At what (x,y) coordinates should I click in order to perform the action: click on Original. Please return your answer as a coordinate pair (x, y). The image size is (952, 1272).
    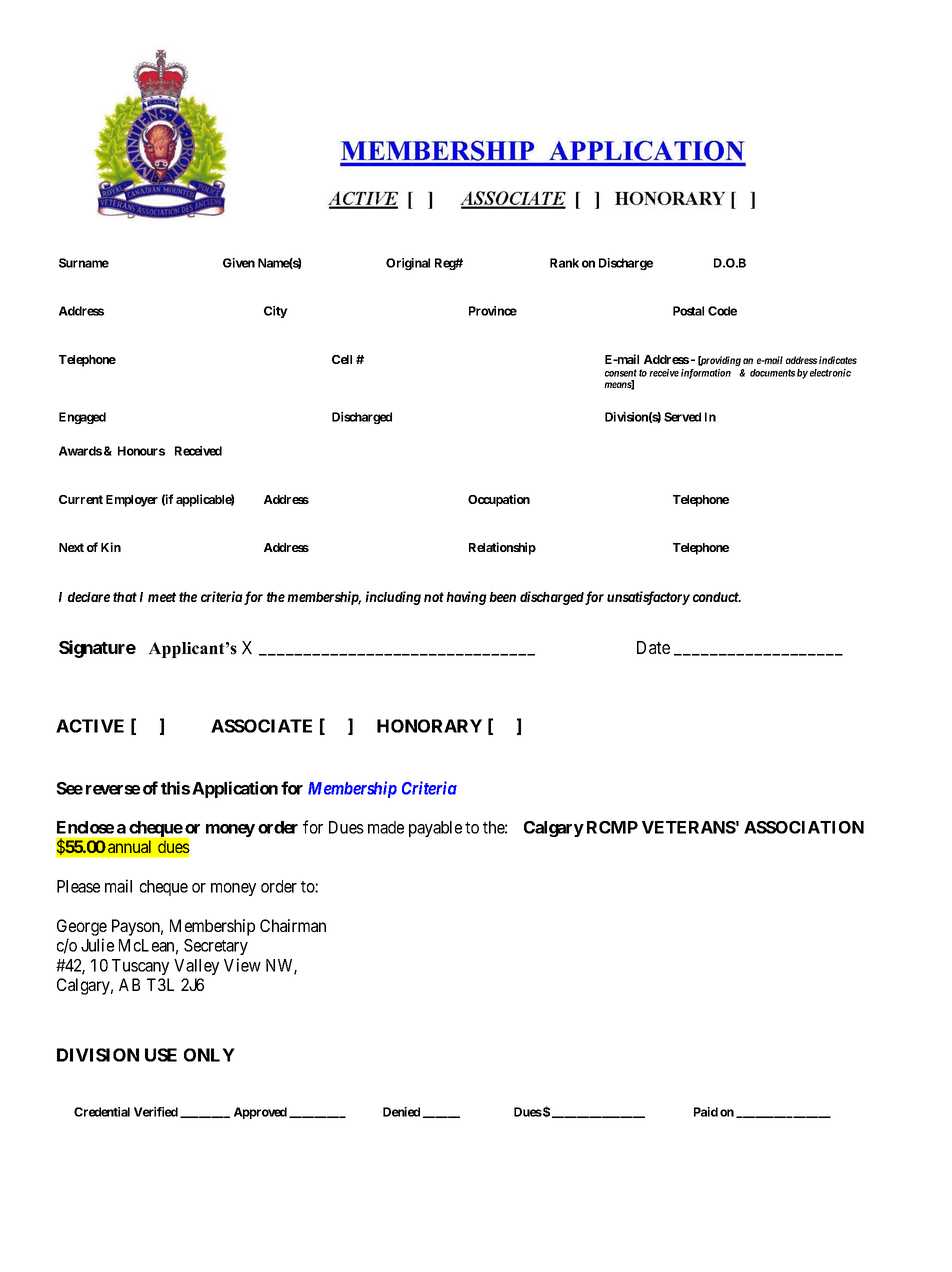
    Looking at the image, I should click on (408, 264).
